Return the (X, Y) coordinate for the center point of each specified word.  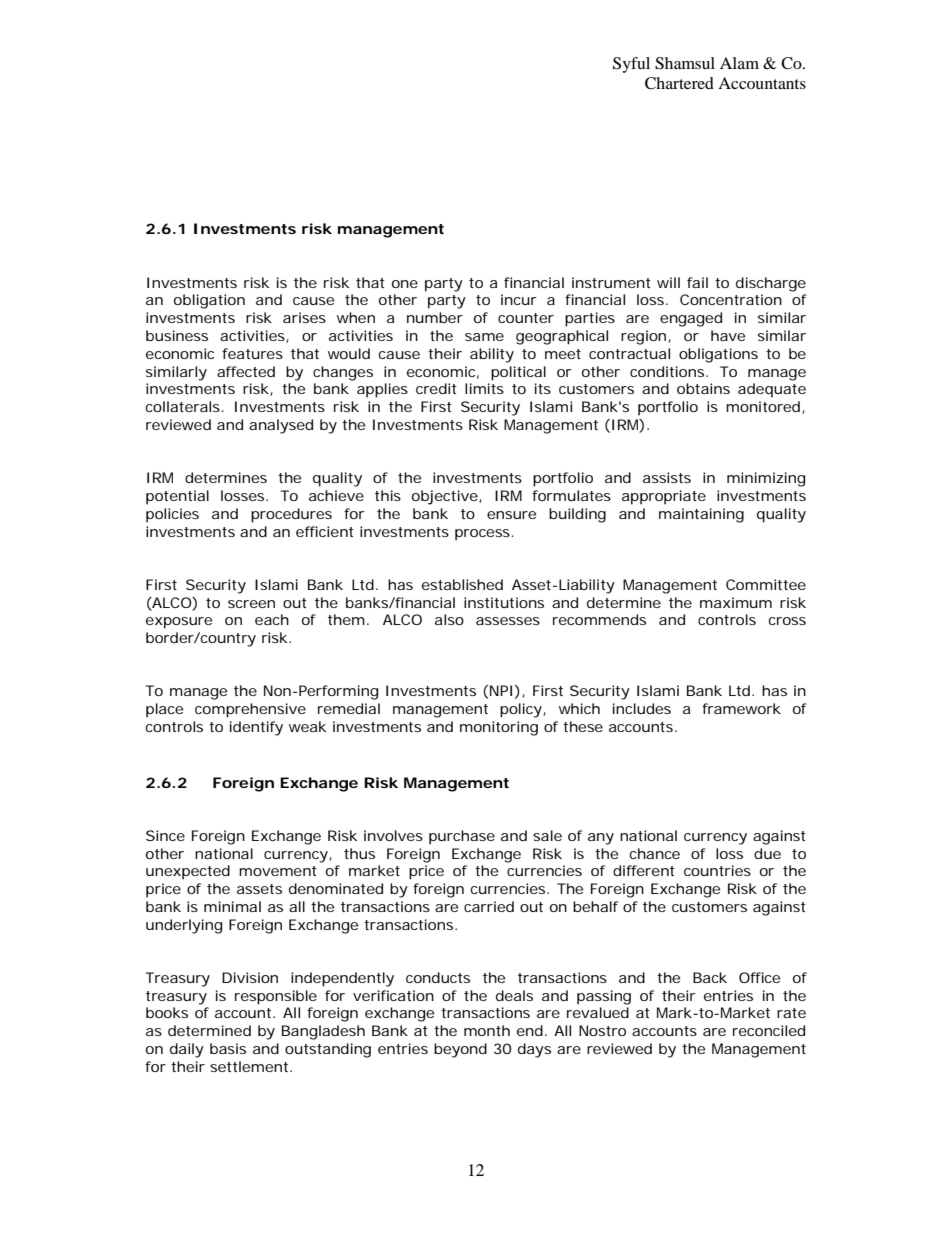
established (462, 584)
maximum (736, 602)
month (487, 1030)
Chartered (679, 83)
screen (251, 604)
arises (304, 317)
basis (228, 1048)
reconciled (769, 1030)
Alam (739, 63)
